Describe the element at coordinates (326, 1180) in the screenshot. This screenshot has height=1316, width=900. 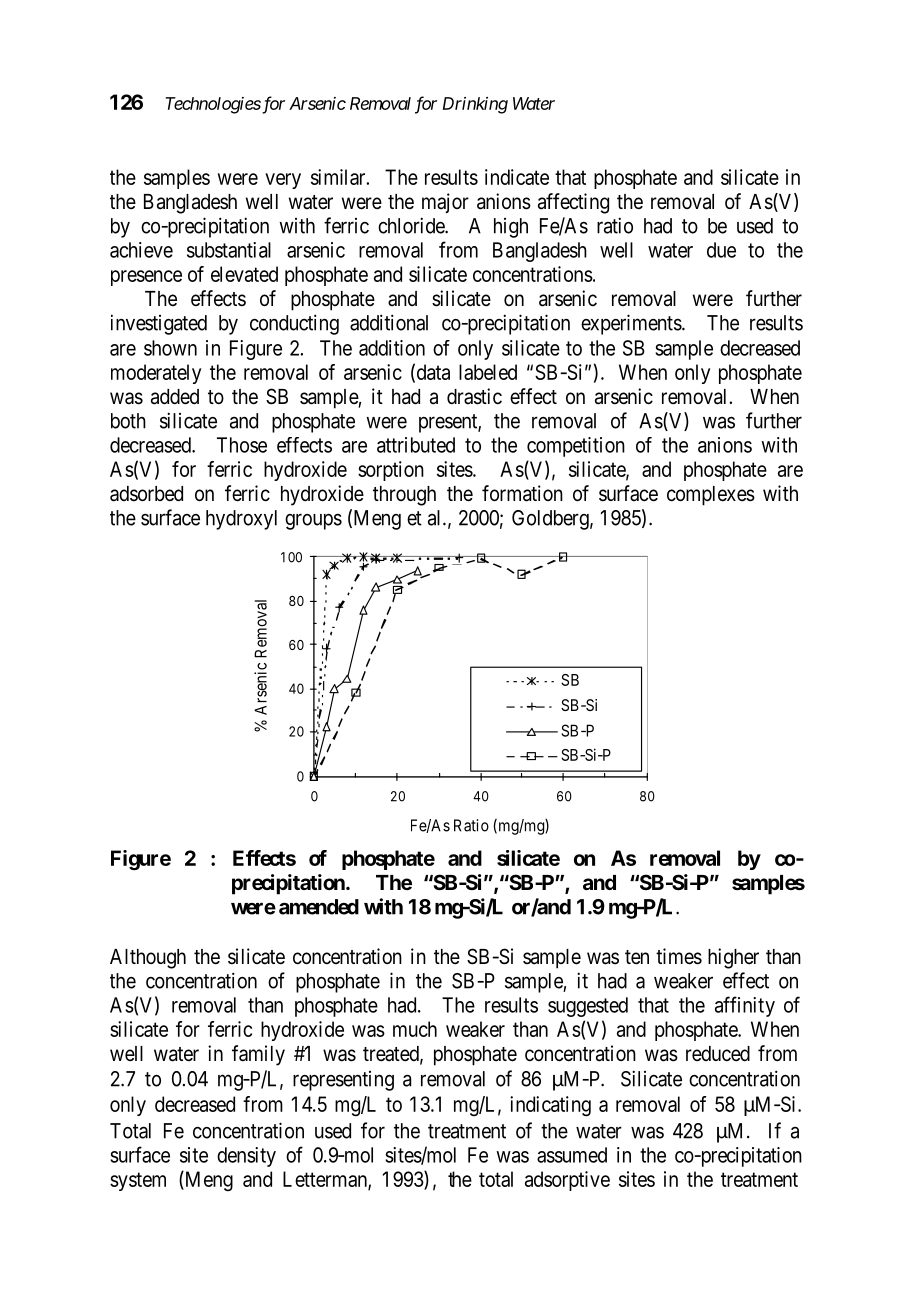
I see `Letterman` at that location.
